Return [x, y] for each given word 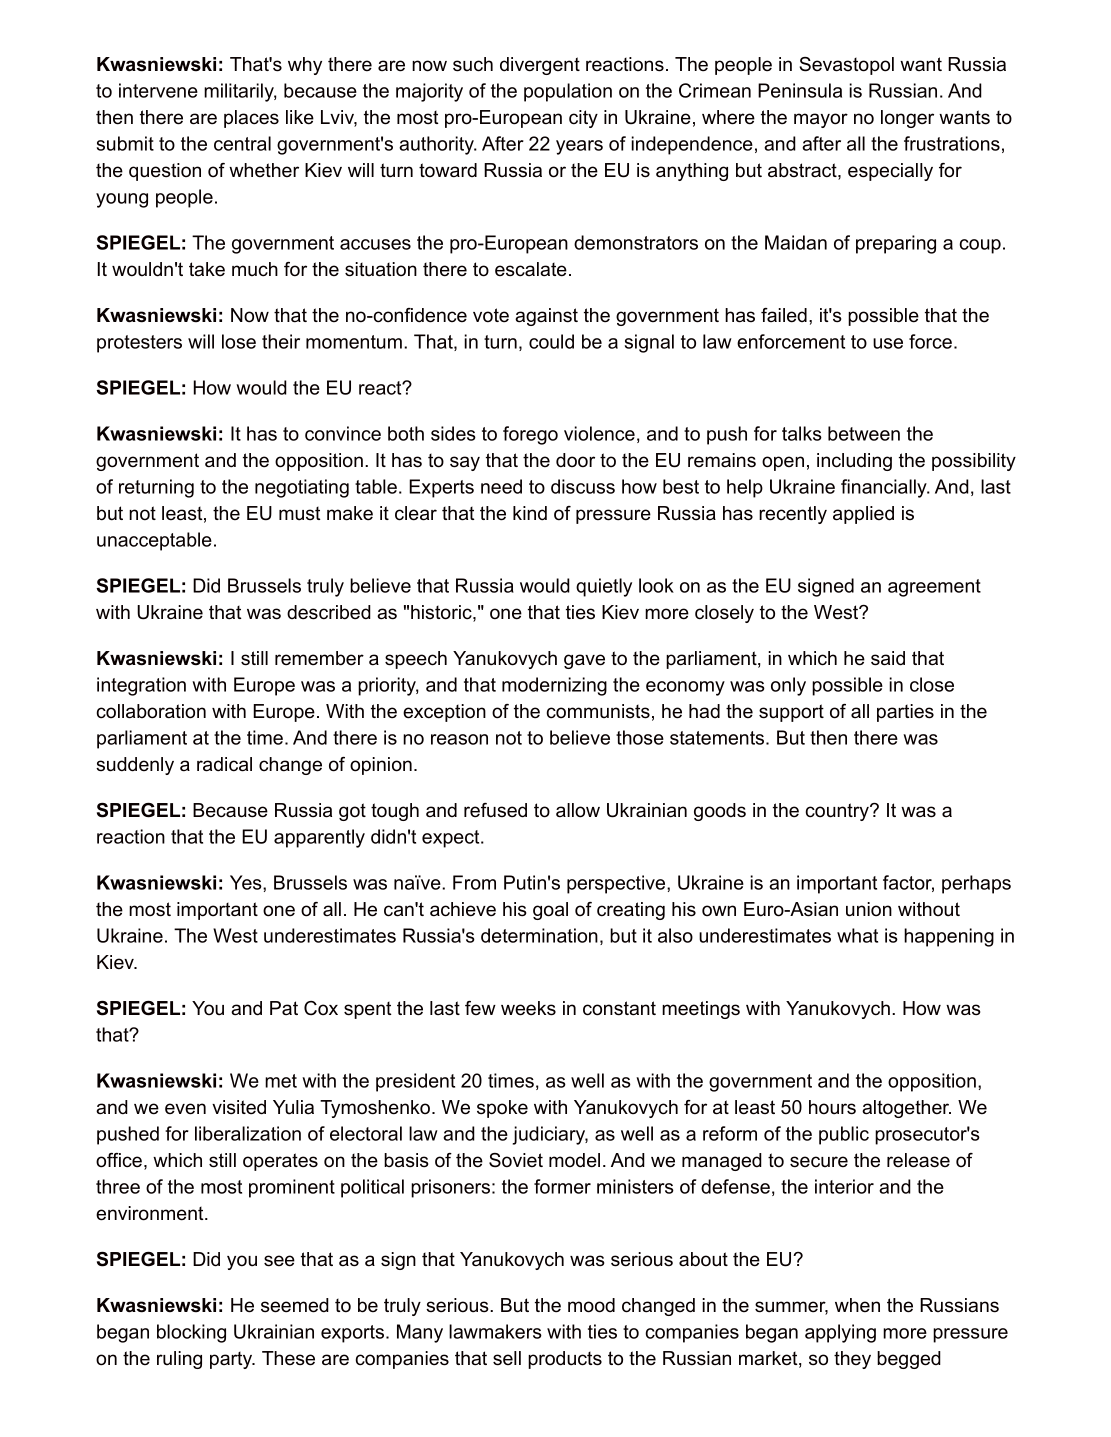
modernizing [554, 686]
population [568, 92]
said [888, 658]
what [857, 935]
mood [591, 1305]
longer [907, 119]
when [857, 1305]
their [281, 341]
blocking [191, 1333]
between [864, 433]
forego [530, 435]
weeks [528, 1008]
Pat [284, 1008]
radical [224, 764]
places [251, 119]
